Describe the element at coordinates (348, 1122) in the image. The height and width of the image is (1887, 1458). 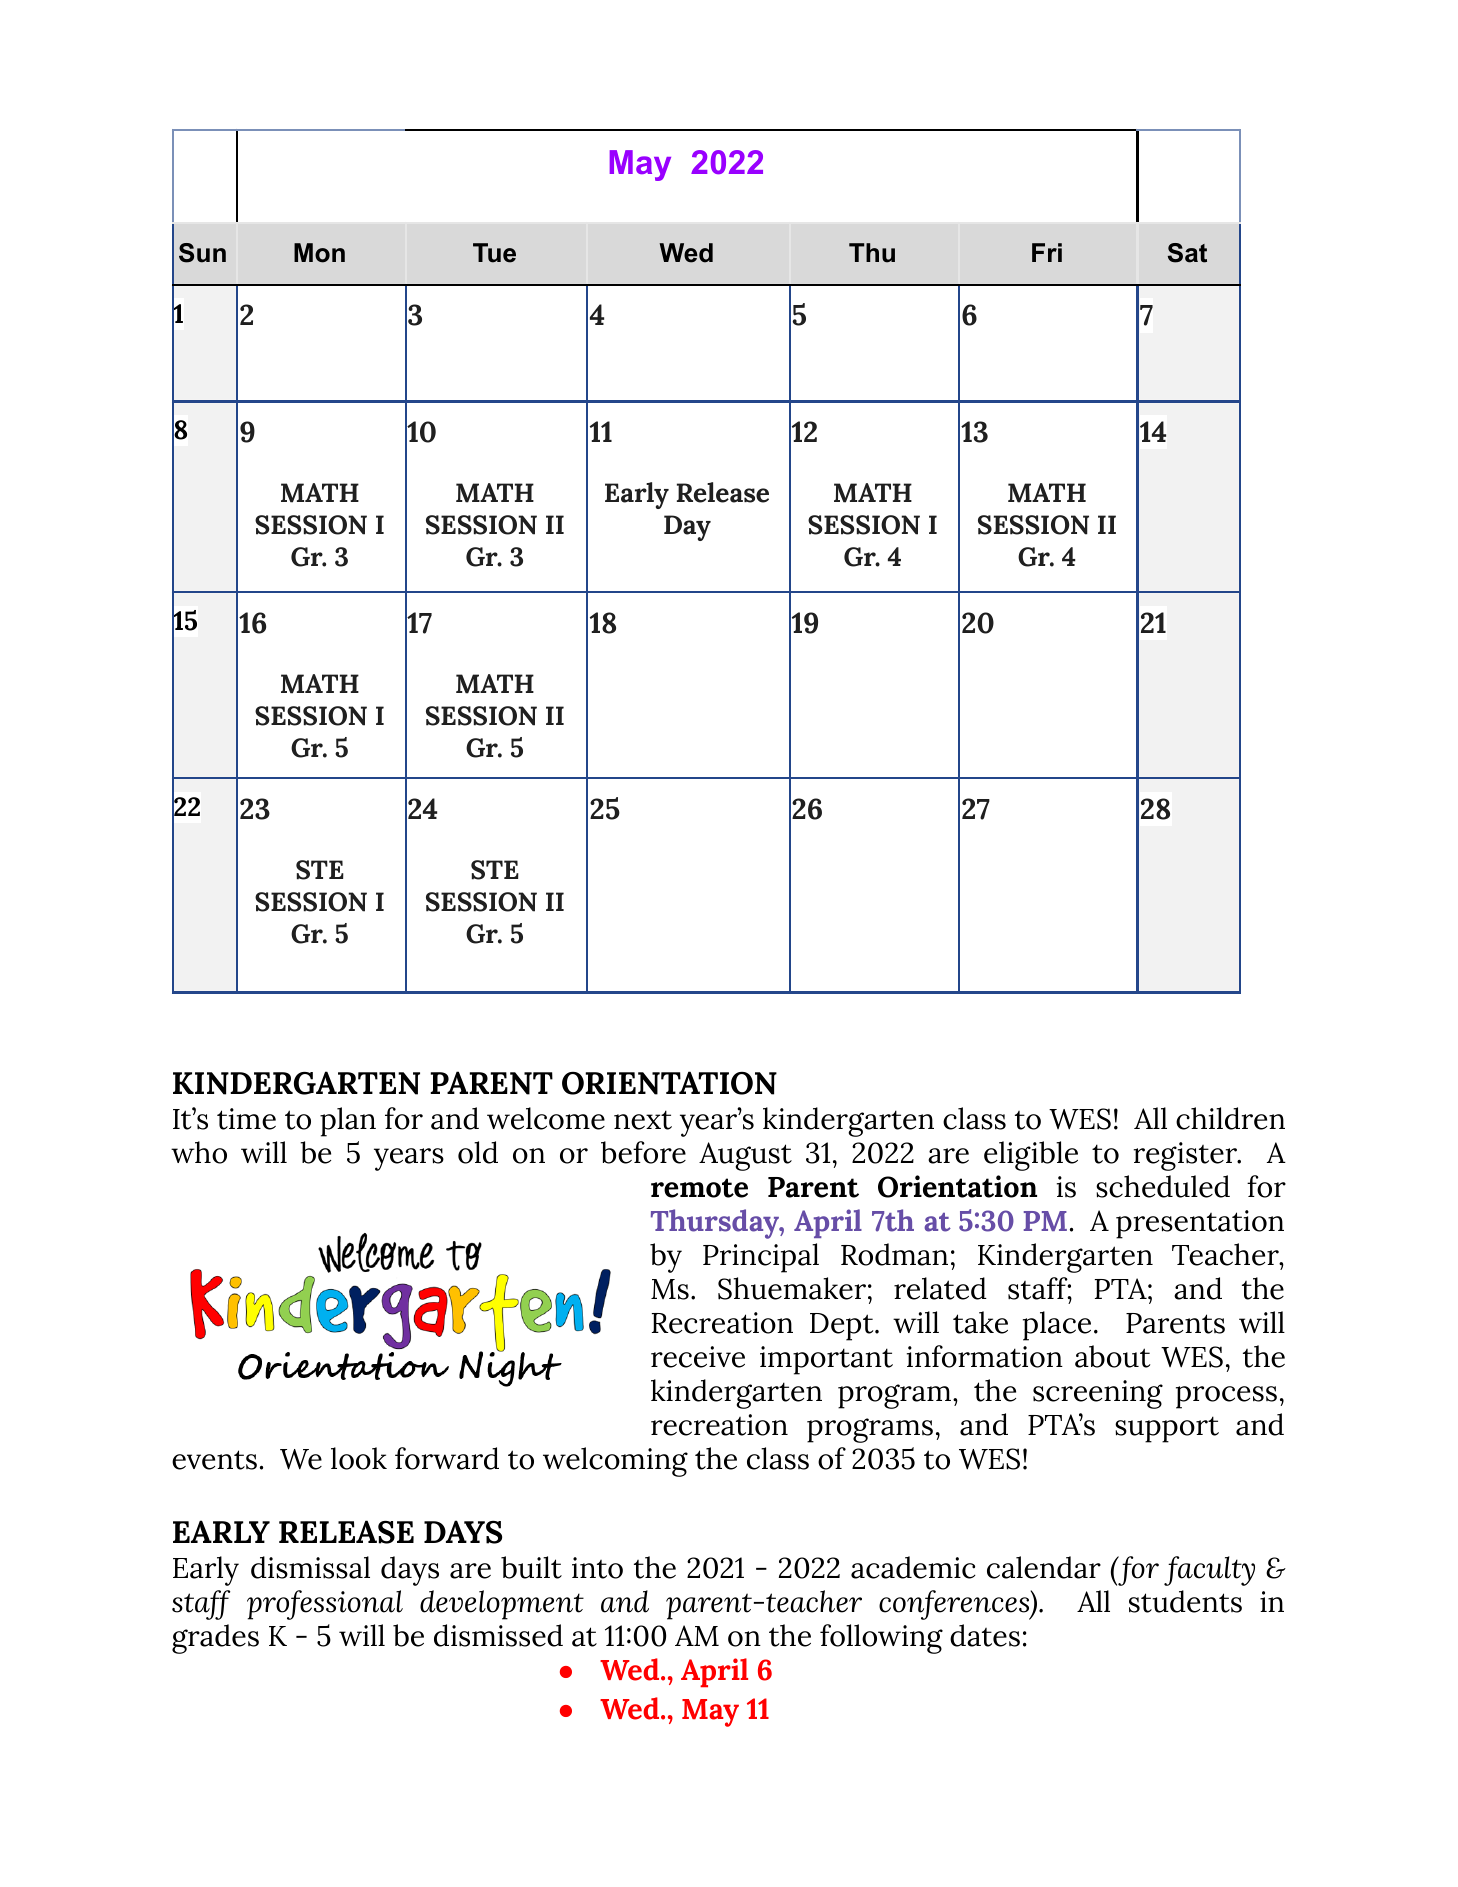
I see `plan` at that location.
